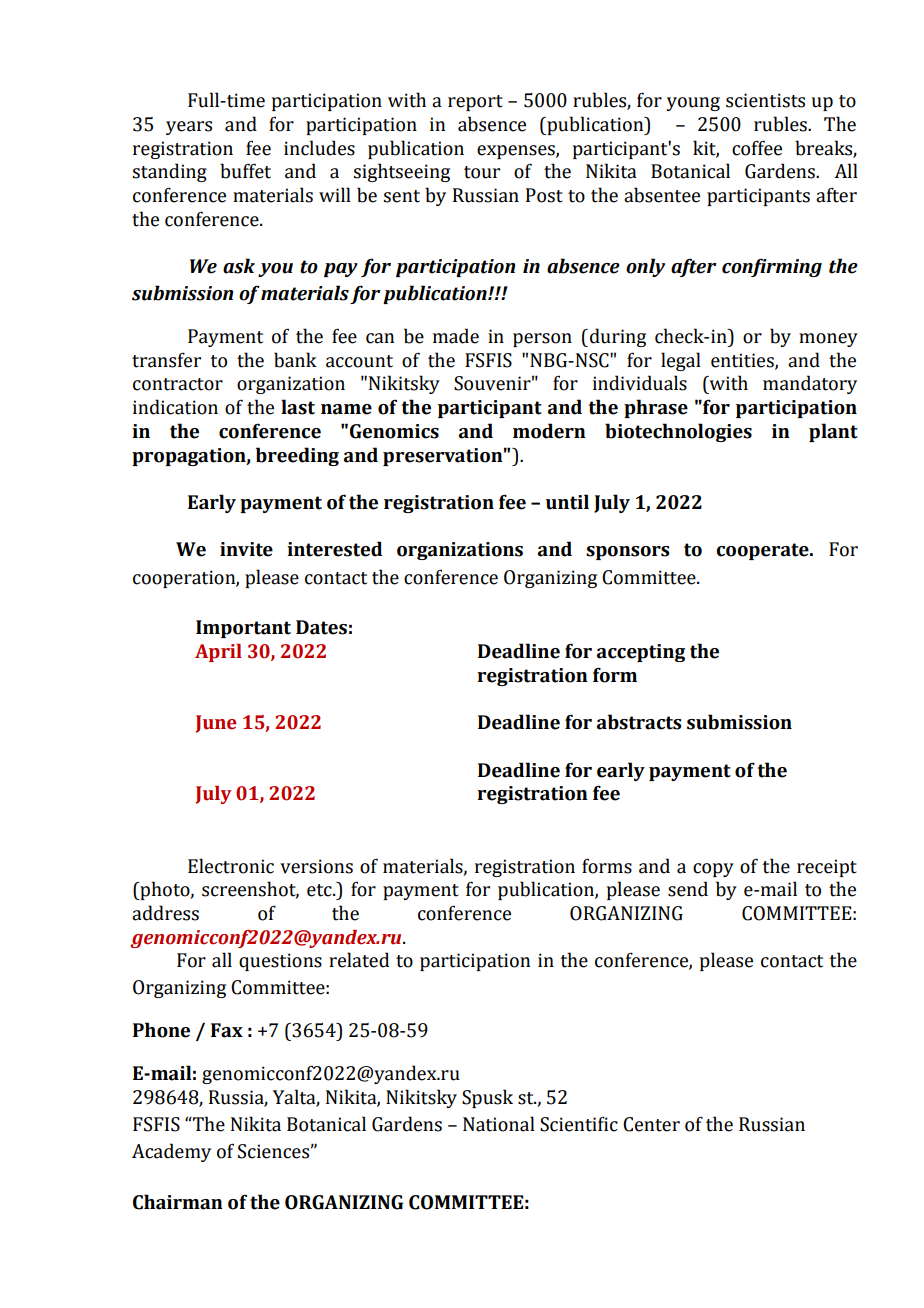 This page has height=1308, width=924. What do you see at coordinates (273, 1151) in the page?
I see `Sciences` at bounding box center [273, 1151].
